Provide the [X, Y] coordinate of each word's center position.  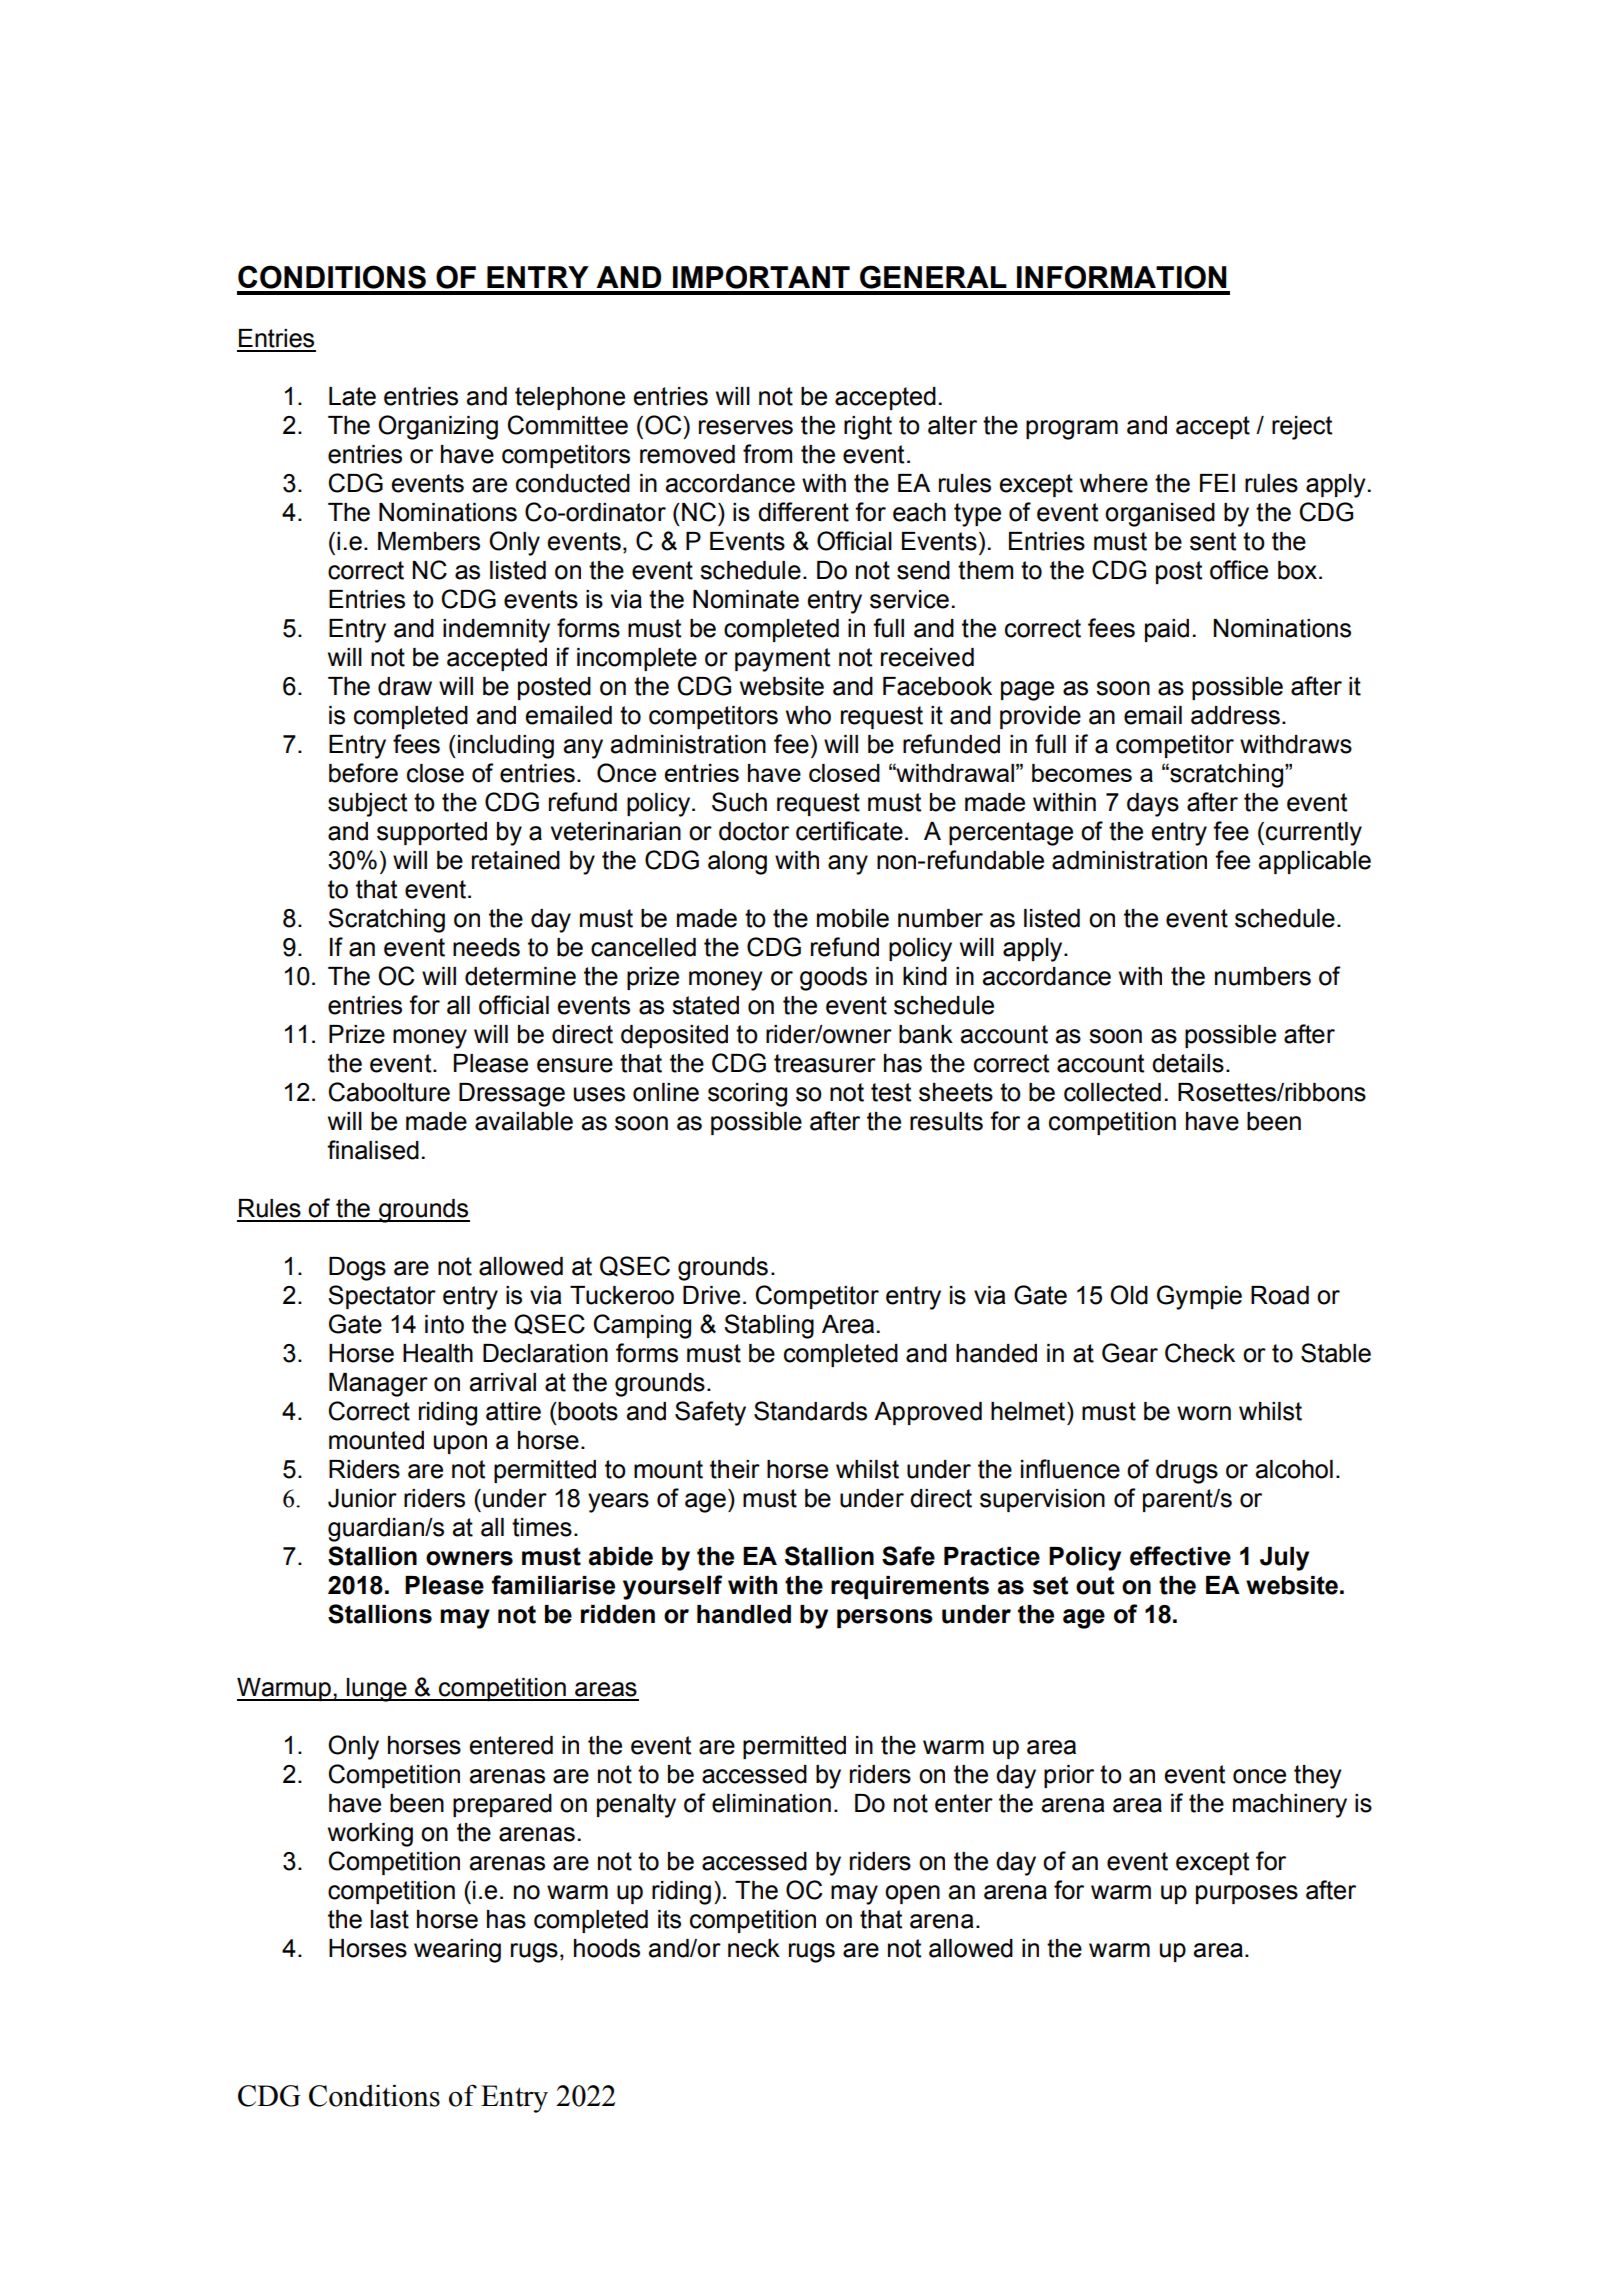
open [912, 1894]
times [542, 1527]
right [868, 428]
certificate [849, 831]
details [1188, 1063]
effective [1180, 1556]
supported [432, 833]
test [891, 1092]
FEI [1217, 483]
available [524, 1121]
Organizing [438, 427]
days [1153, 805]
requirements [910, 1587]
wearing [457, 1951]
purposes [1247, 1894]
